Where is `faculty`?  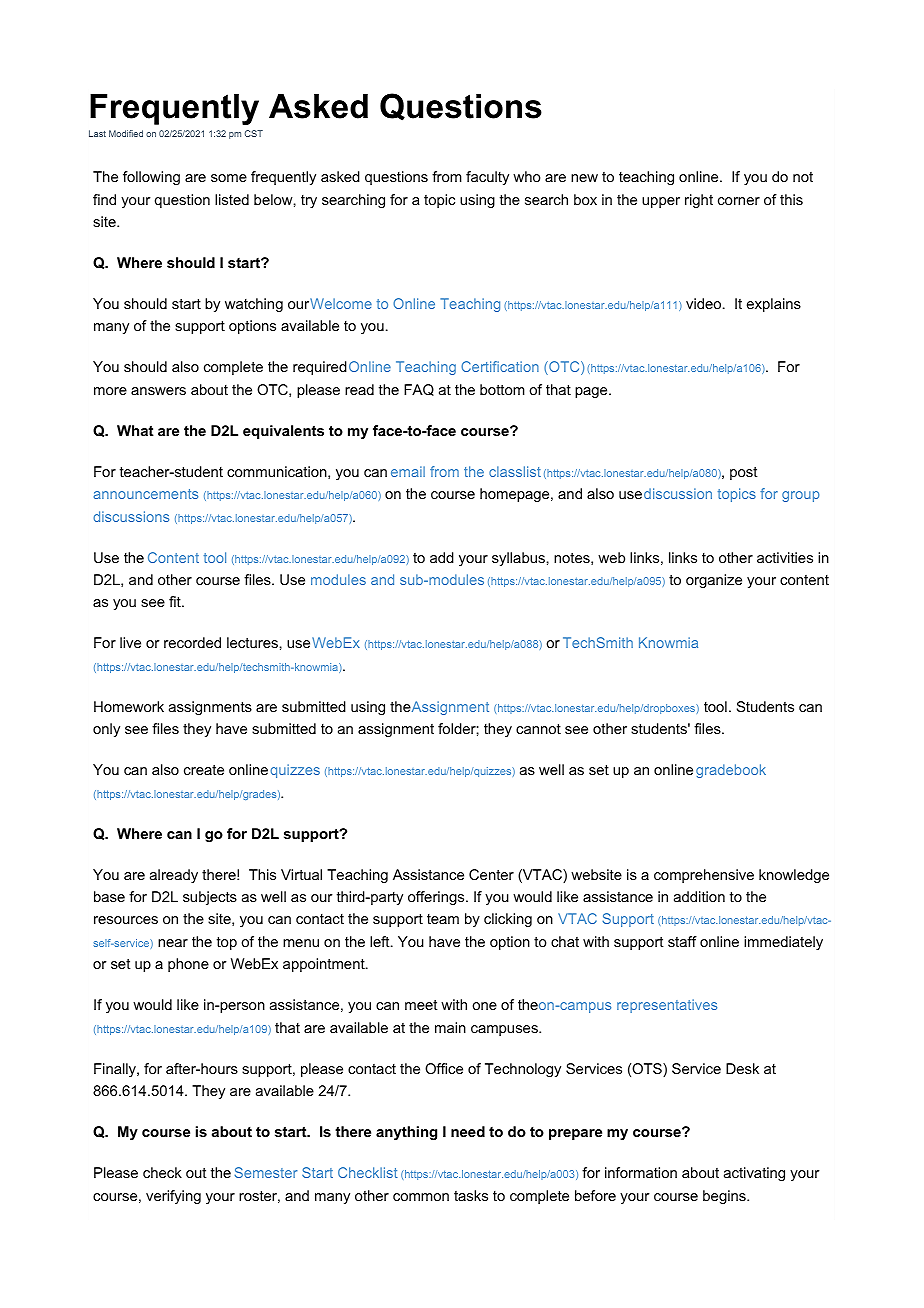 faculty is located at coordinates (487, 178).
